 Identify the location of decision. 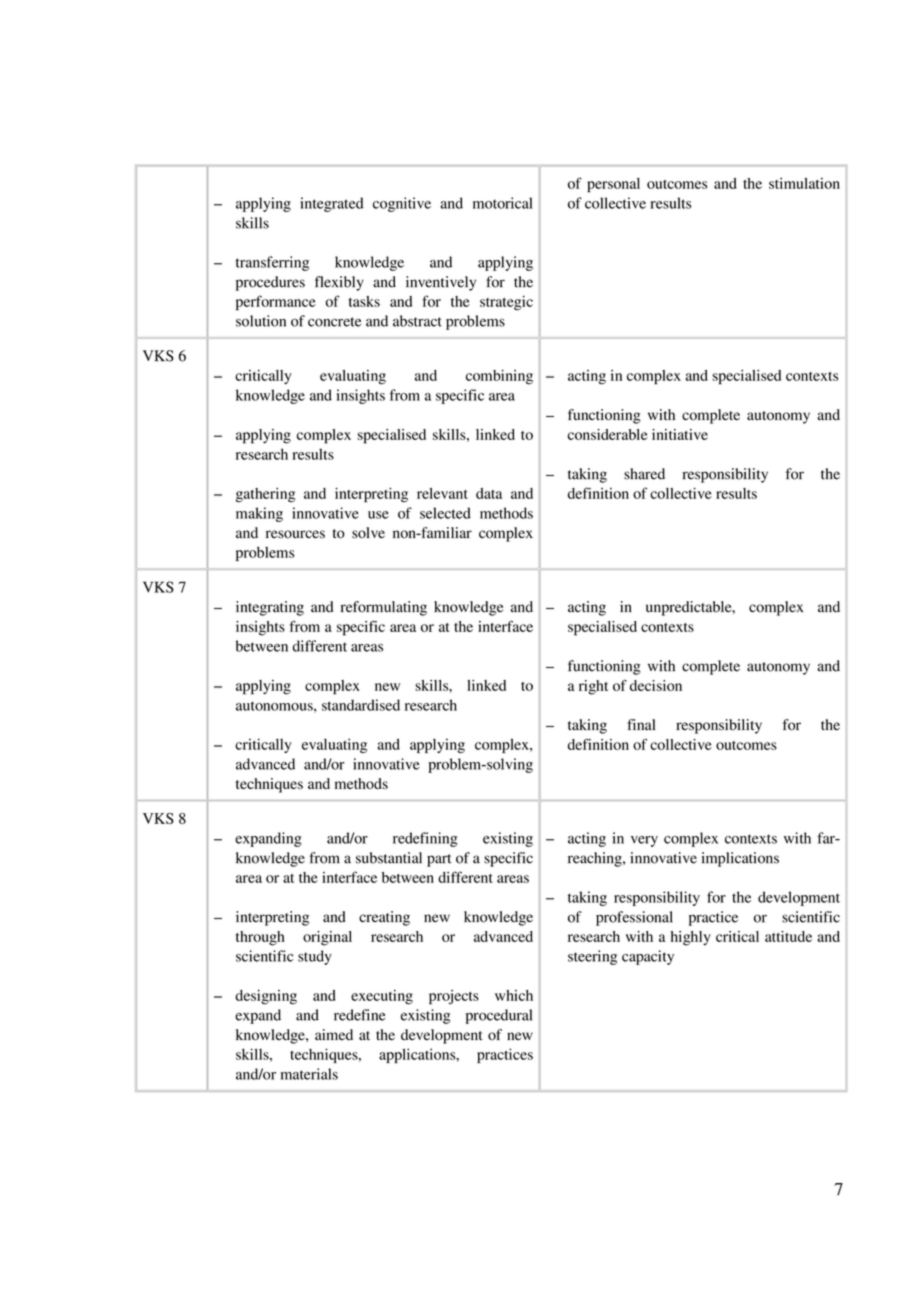
(656, 685).
